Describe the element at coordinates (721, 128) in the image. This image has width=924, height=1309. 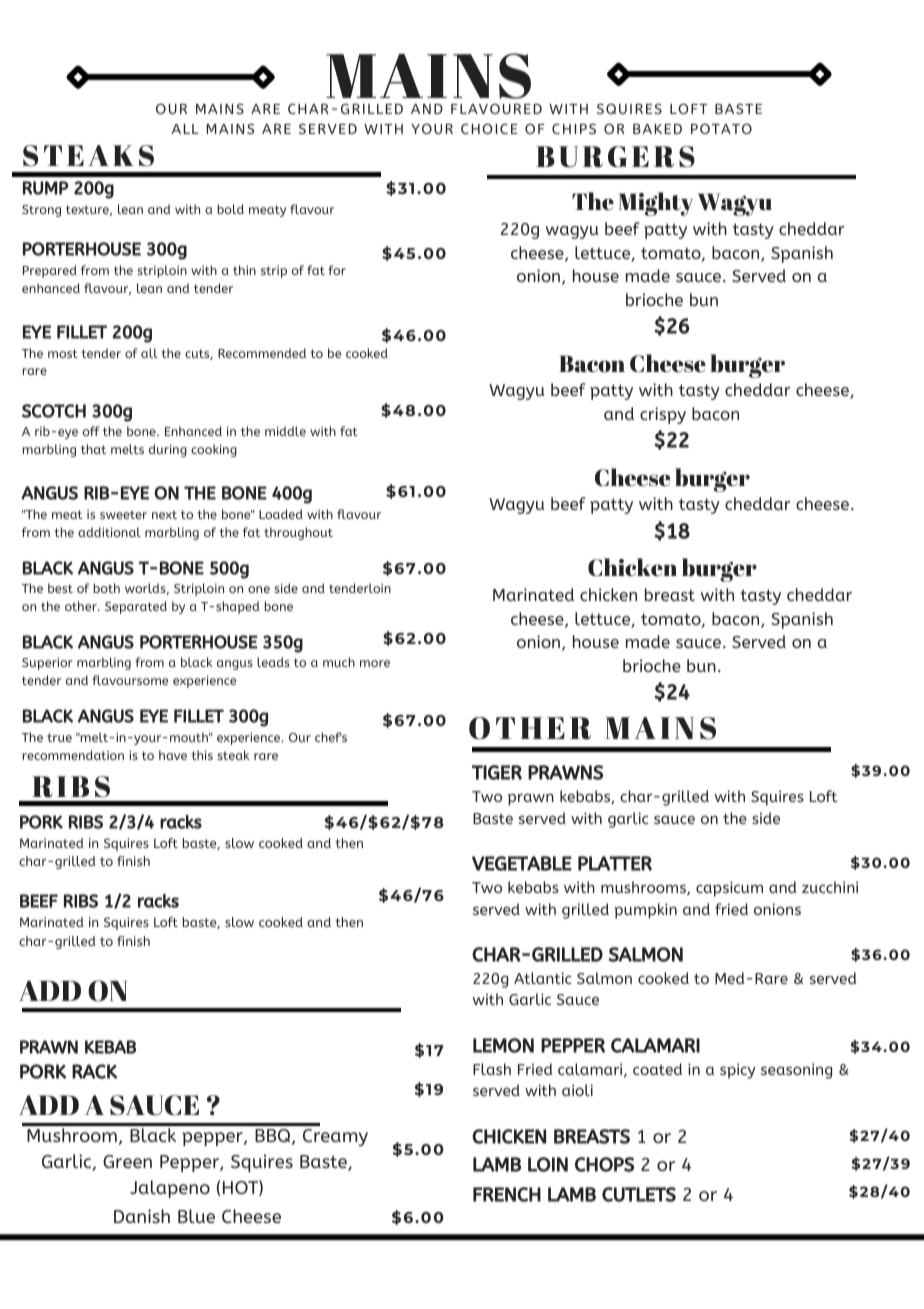
I see `POTATO` at that location.
